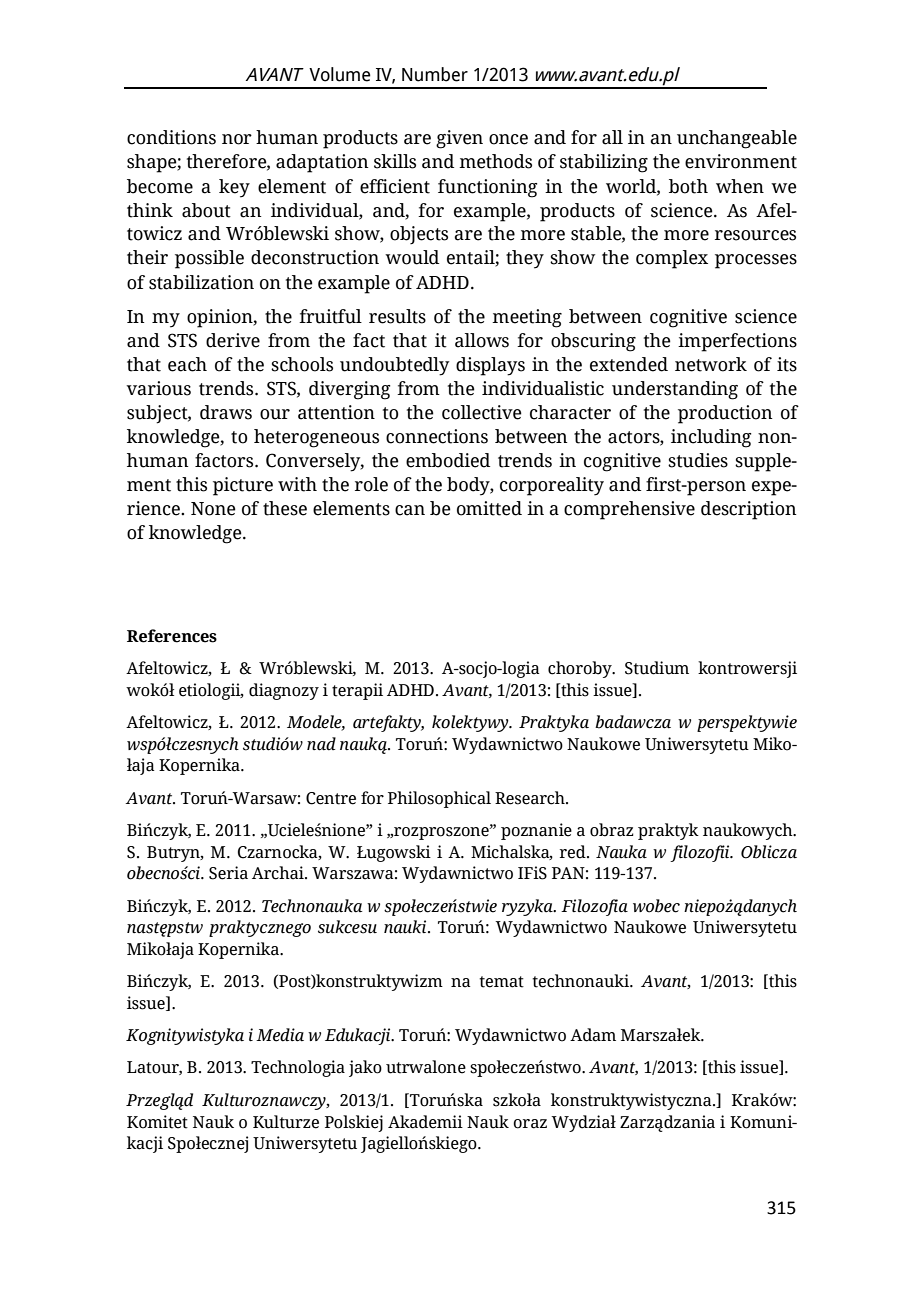  What do you see at coordinates (574, 852) in the image?
I see `red` at bounding box center [574, 852].
